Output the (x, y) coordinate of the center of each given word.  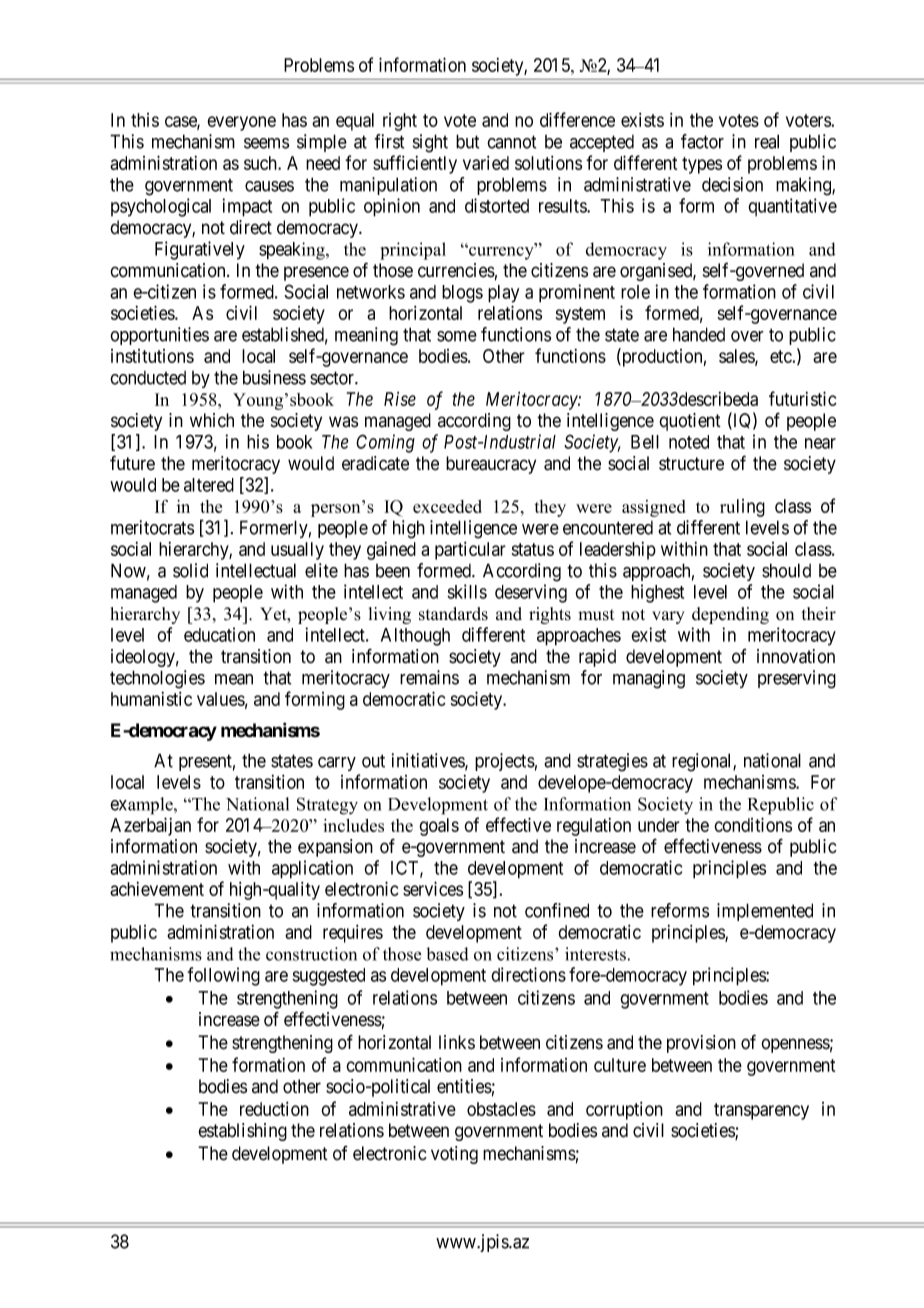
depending (730, 615)
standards (453, 614)
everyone (241, 123)
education (219, 634)
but (467, 141)
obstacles (501, 1109)
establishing (242, 1132)
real (767, 141)
